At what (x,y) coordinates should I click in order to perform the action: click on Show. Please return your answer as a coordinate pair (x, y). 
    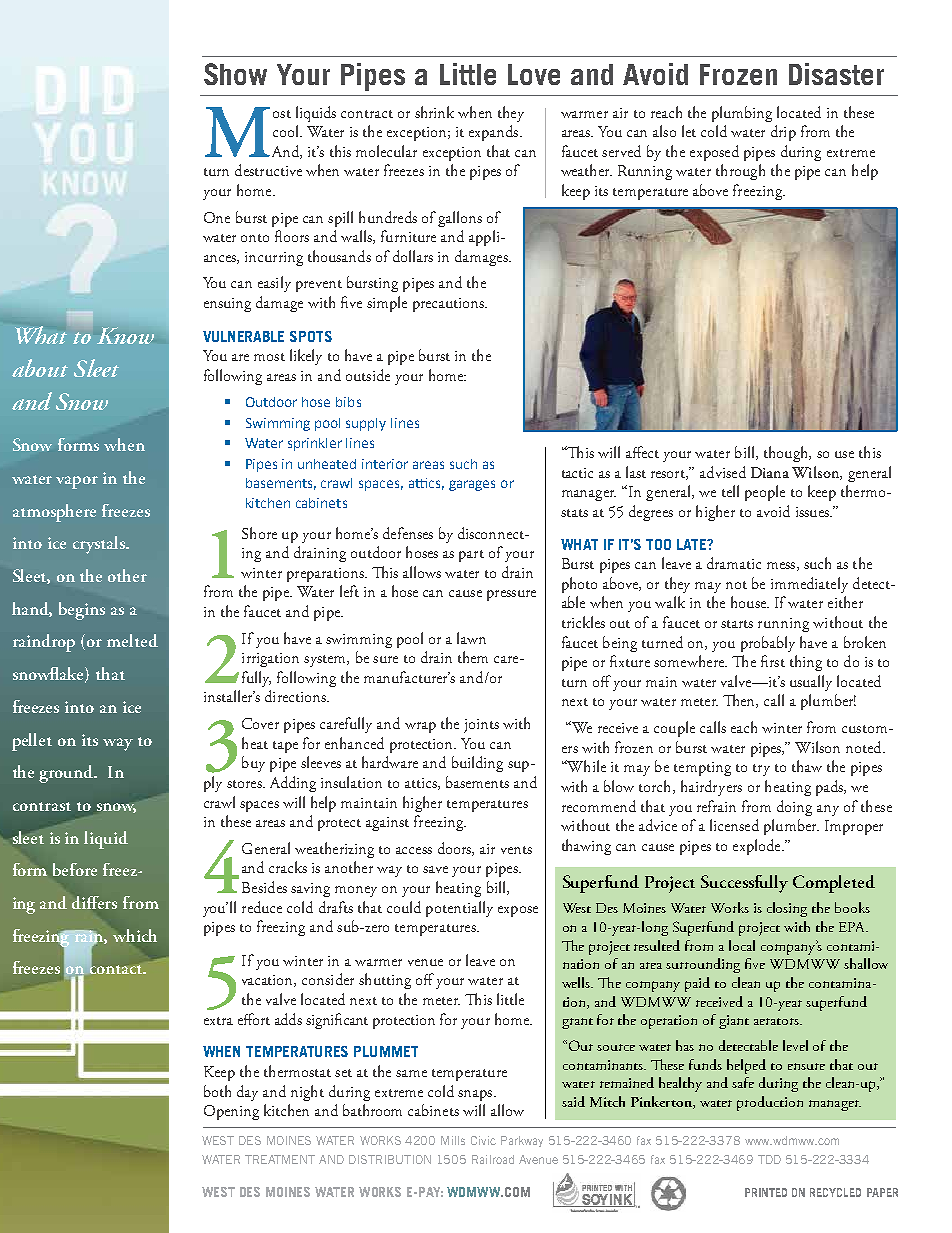
    Looking at the image, I should click on (235, 74).
